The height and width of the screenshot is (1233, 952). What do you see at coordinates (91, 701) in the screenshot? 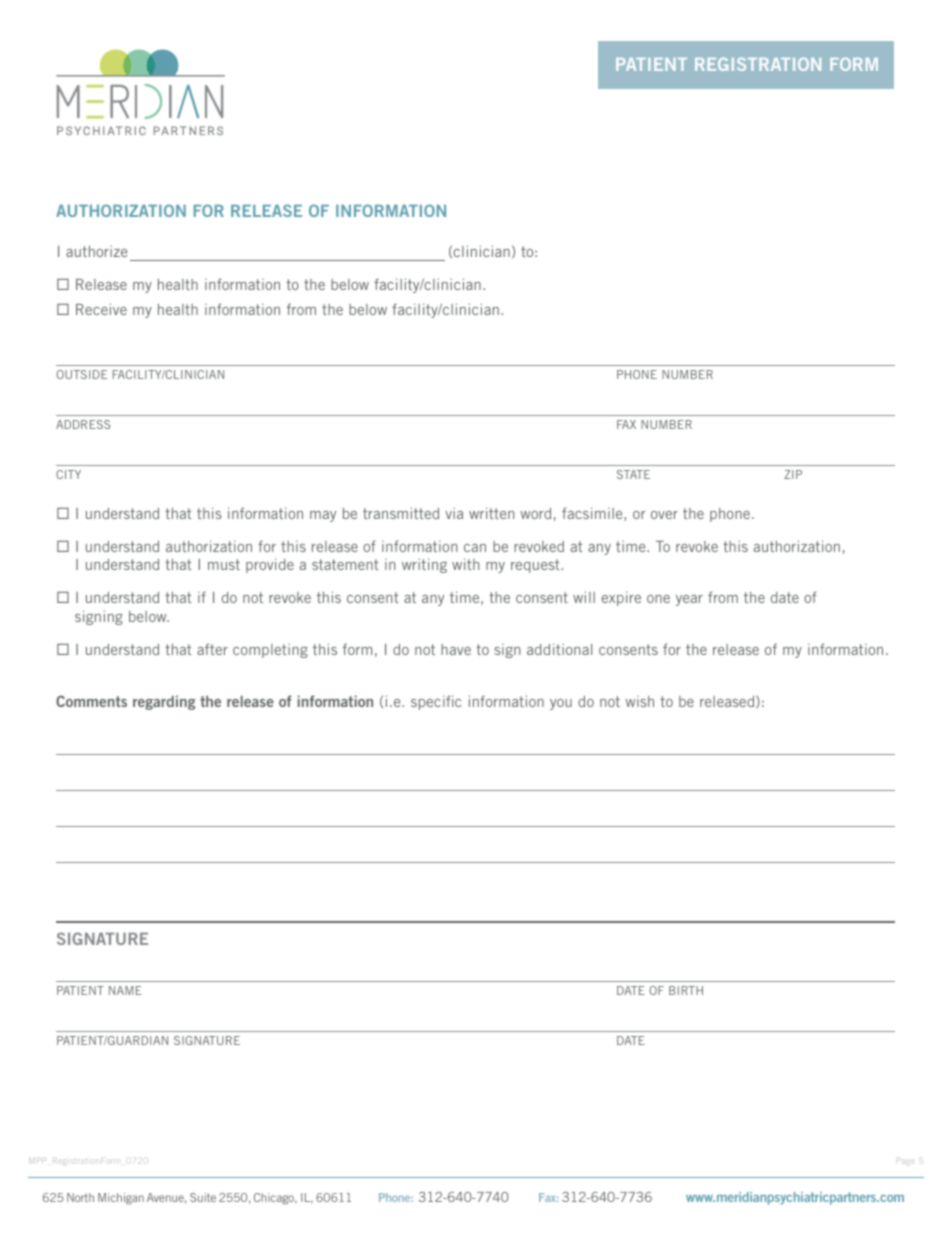
I see `Comments` at bounding box center [91, 701].
